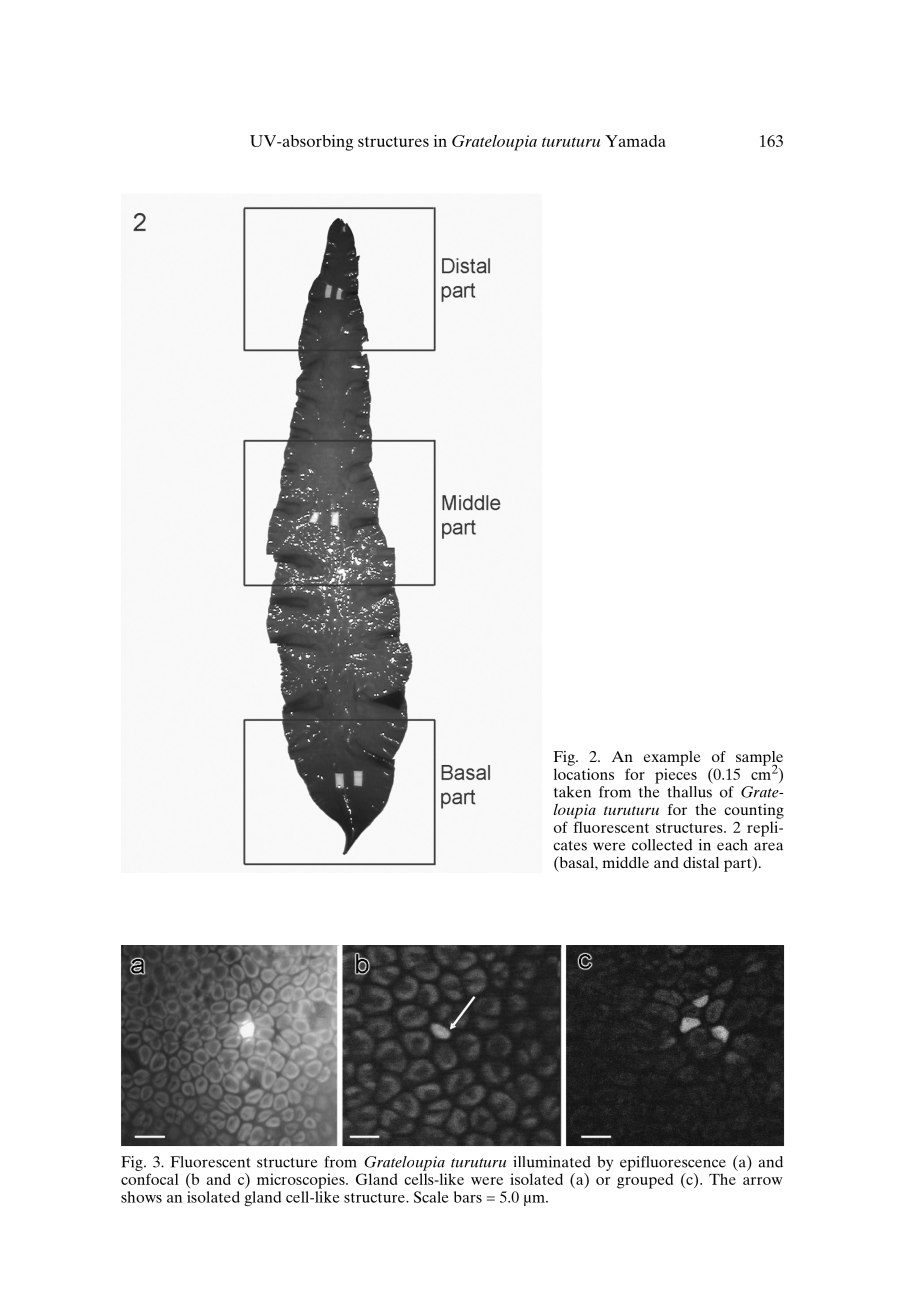  I want to click on example, so click(672, 758).
